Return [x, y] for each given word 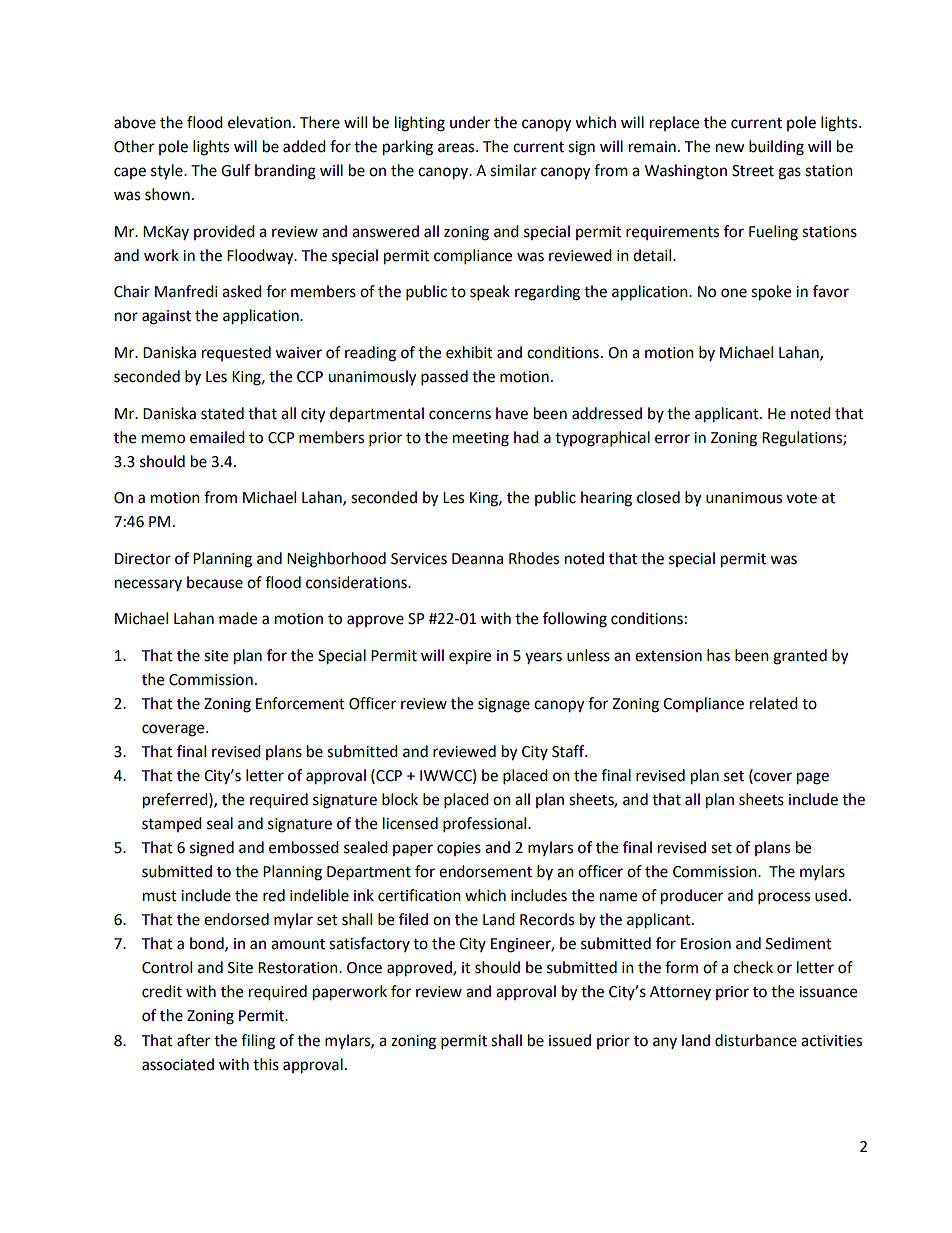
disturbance [756, 1040]
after [193, 1040]
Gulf [235, 170]
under [470, 122]
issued [570, 1040]
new [730, 148]
